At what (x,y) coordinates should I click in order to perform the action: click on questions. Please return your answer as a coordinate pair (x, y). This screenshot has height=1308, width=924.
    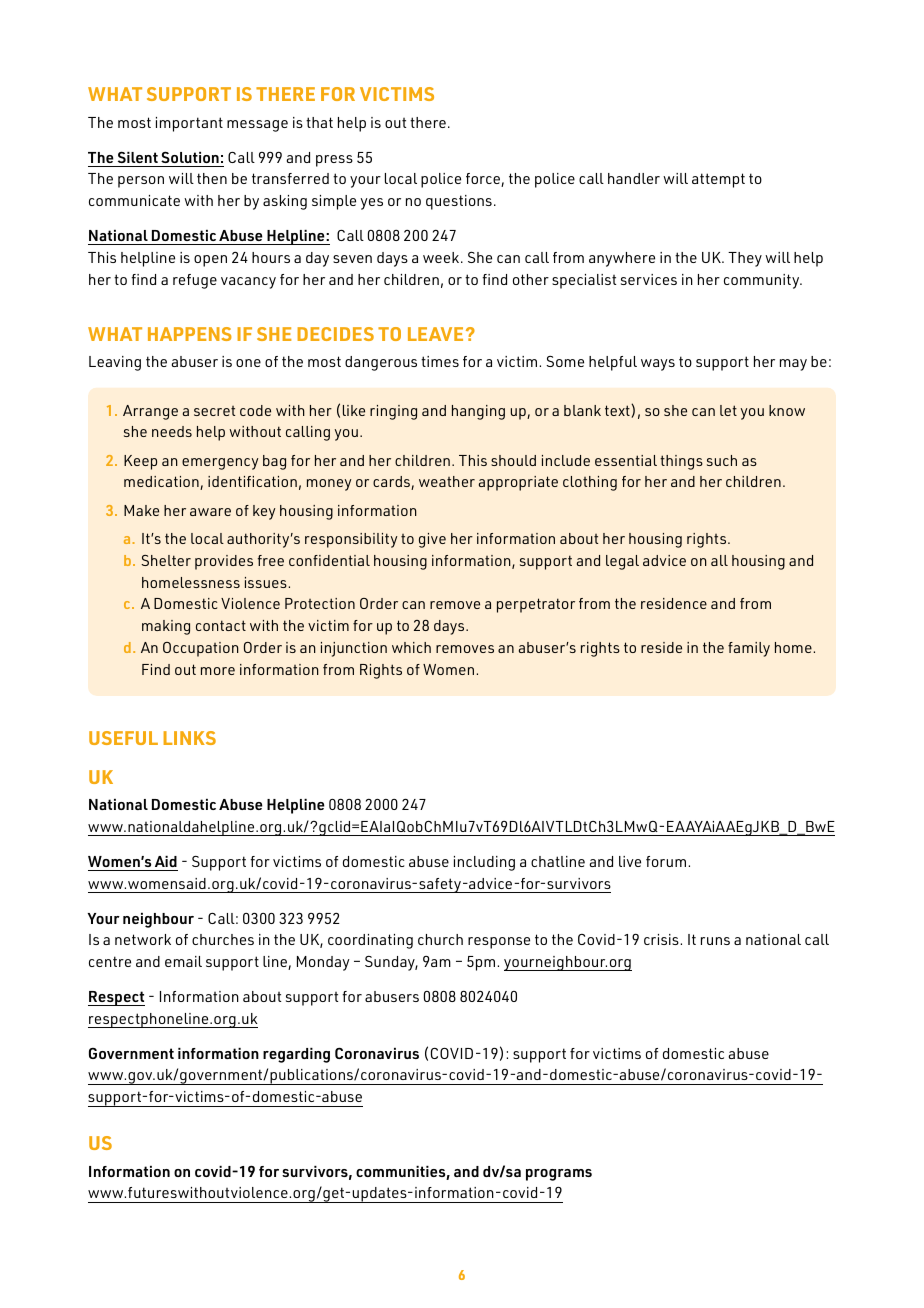
    Looking at the image, I should click on (459, 202).
